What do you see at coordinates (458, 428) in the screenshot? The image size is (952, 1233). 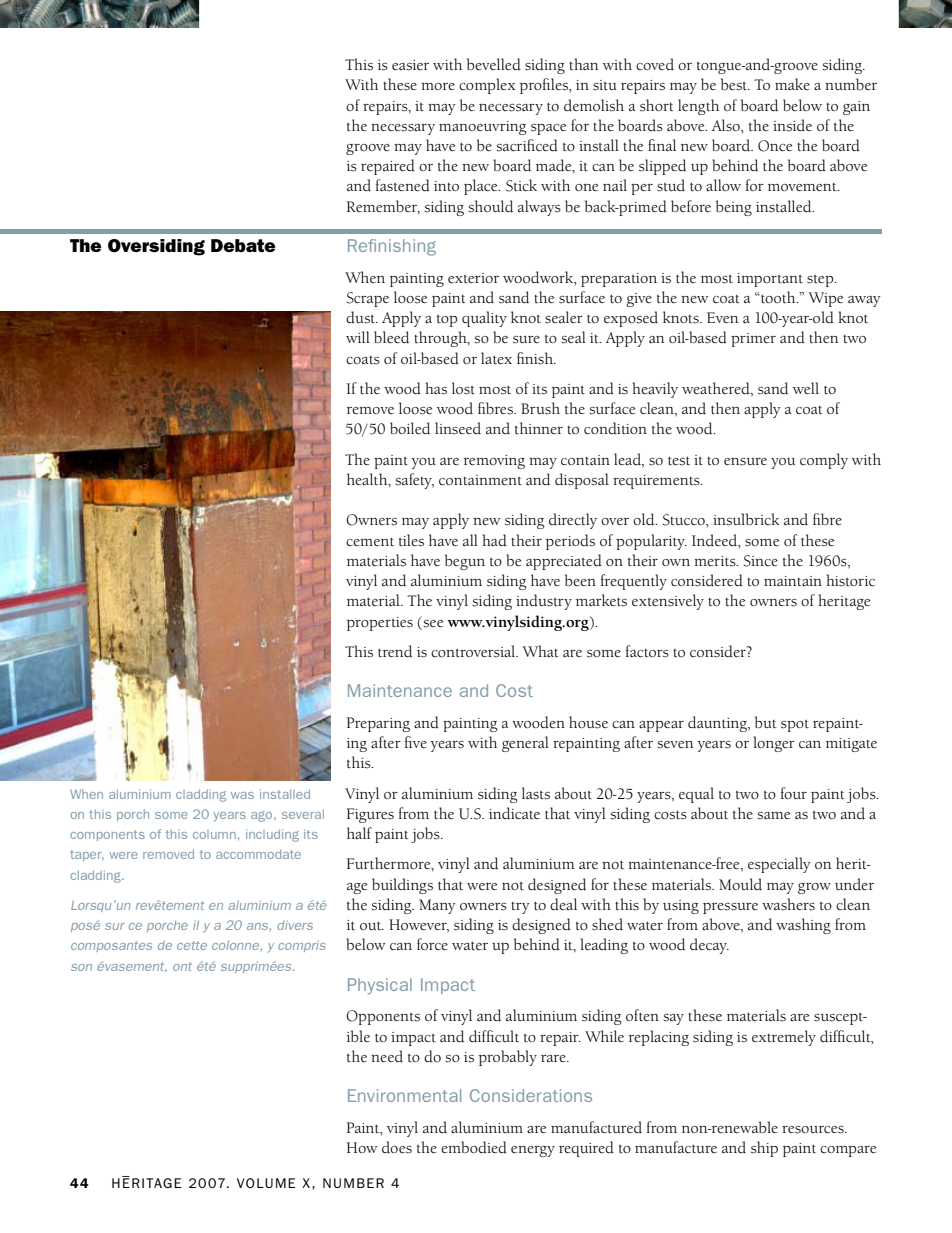 I see `linseed` at bounding box center [458, 428].
